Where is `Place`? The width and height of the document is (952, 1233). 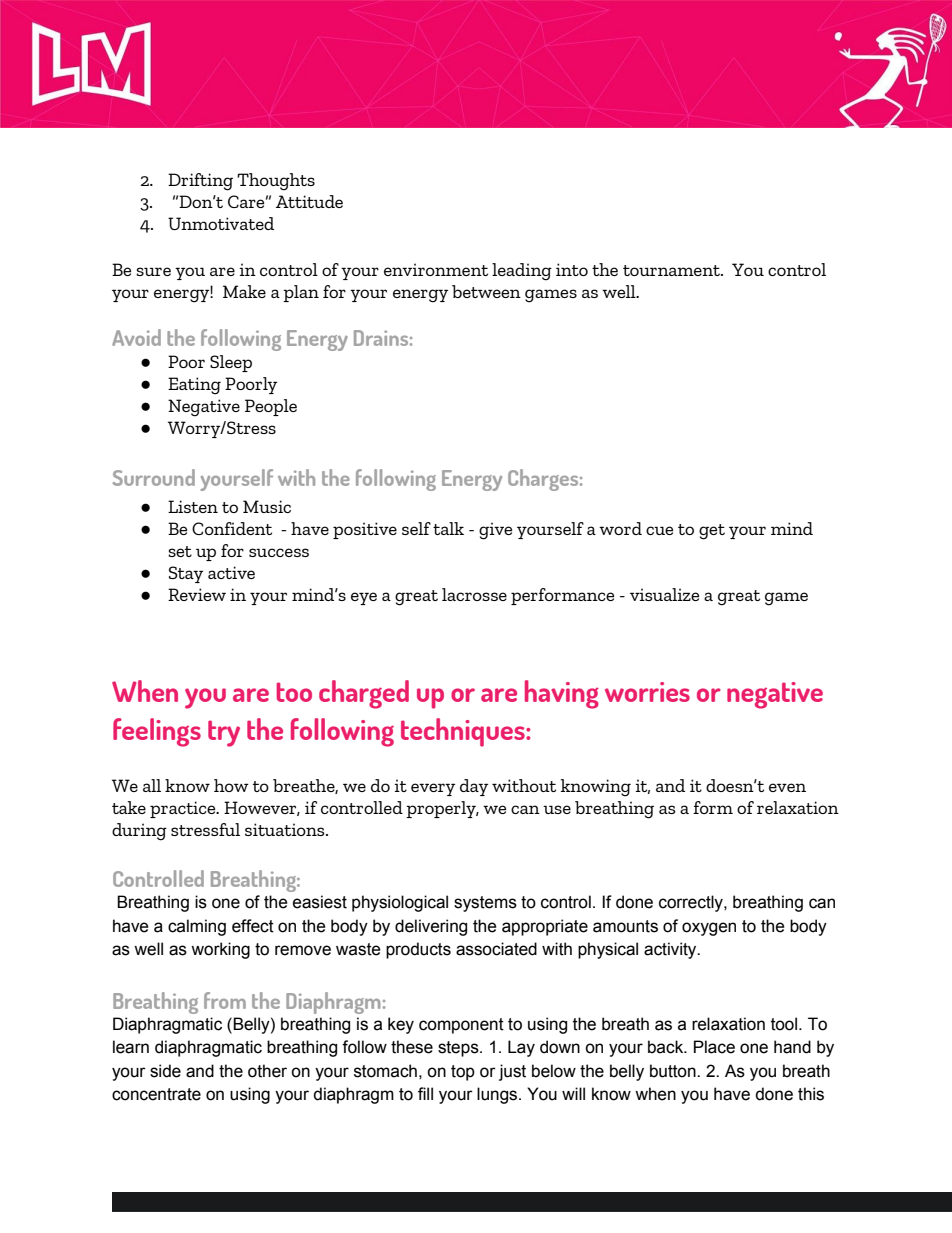
Place is located at coordinates (714, 1047).
